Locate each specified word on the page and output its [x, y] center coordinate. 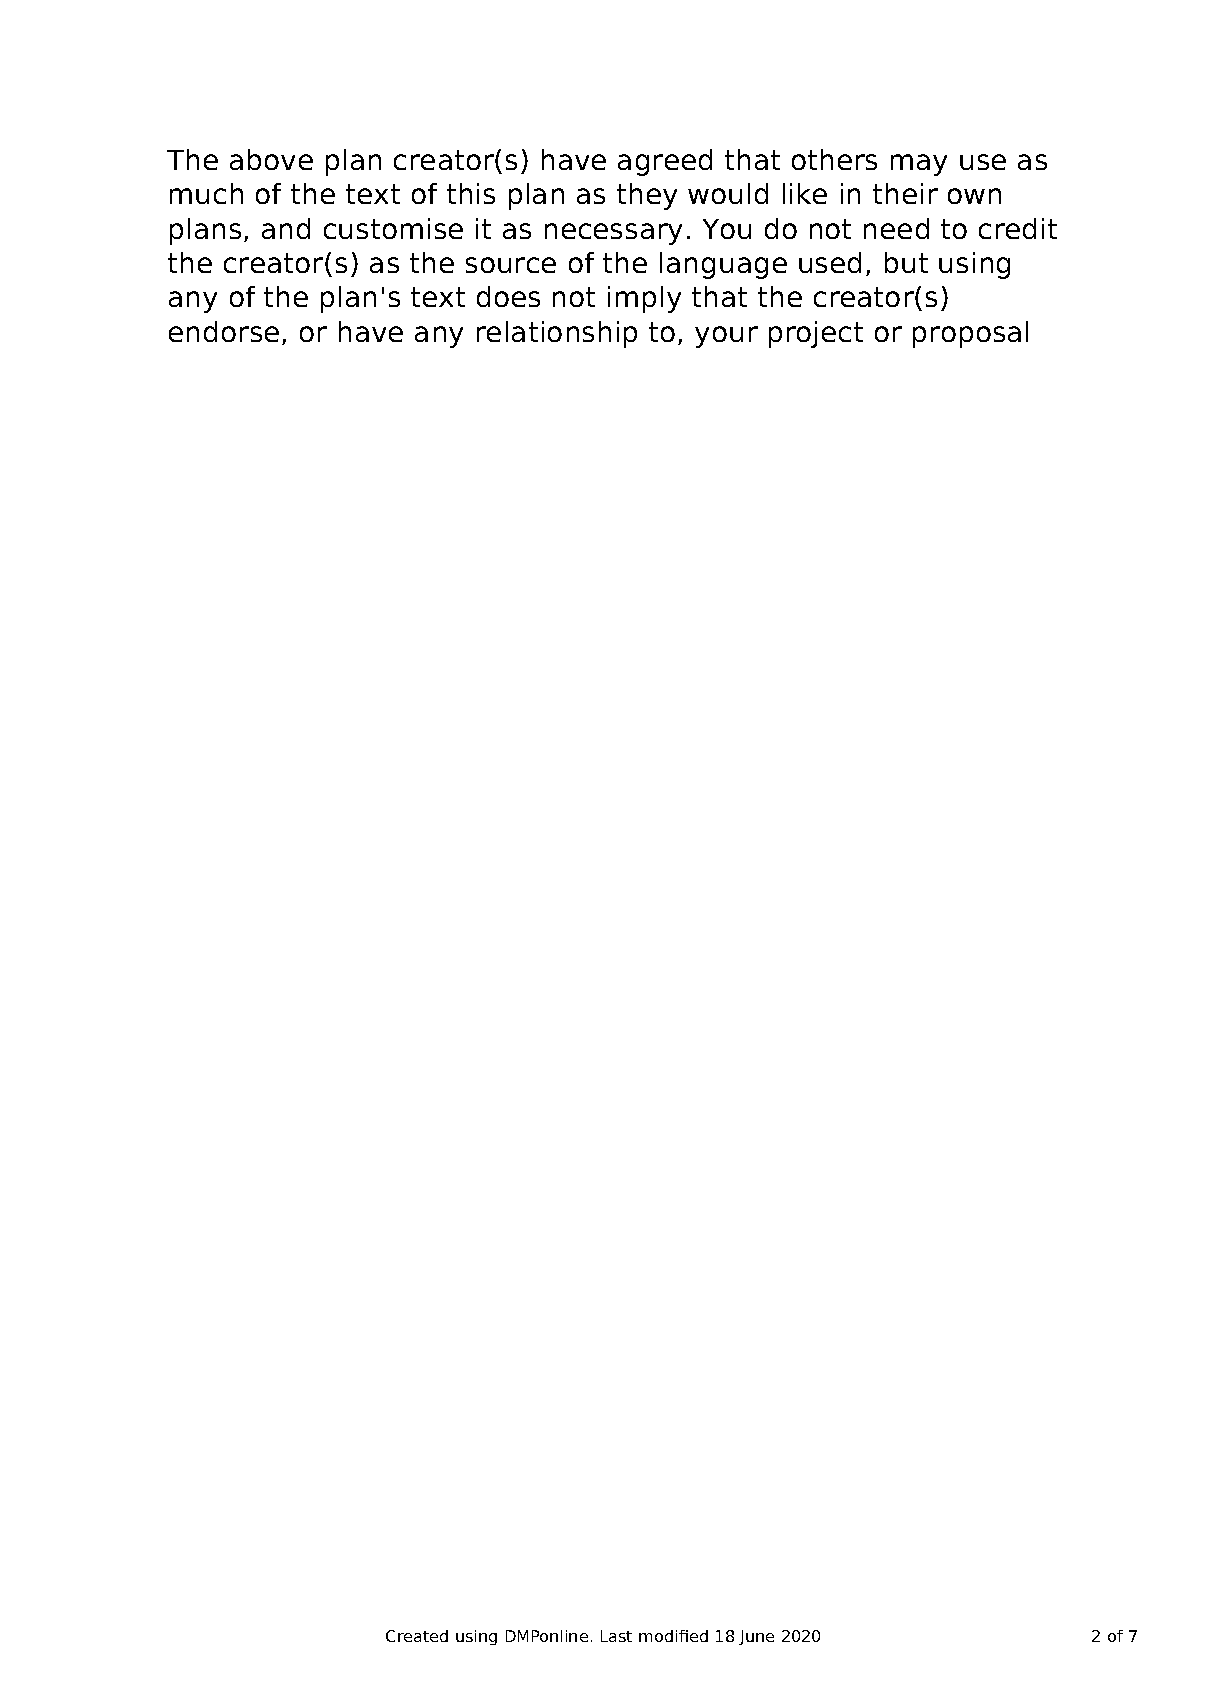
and [286, 228]
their [905, 193]
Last [616, 1636]
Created [417, 1636]
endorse [224, 331]
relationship [557, 334]
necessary [613, 234]
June [756, 1637]
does [508, 296]
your [726, 337]
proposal [970, 334]
